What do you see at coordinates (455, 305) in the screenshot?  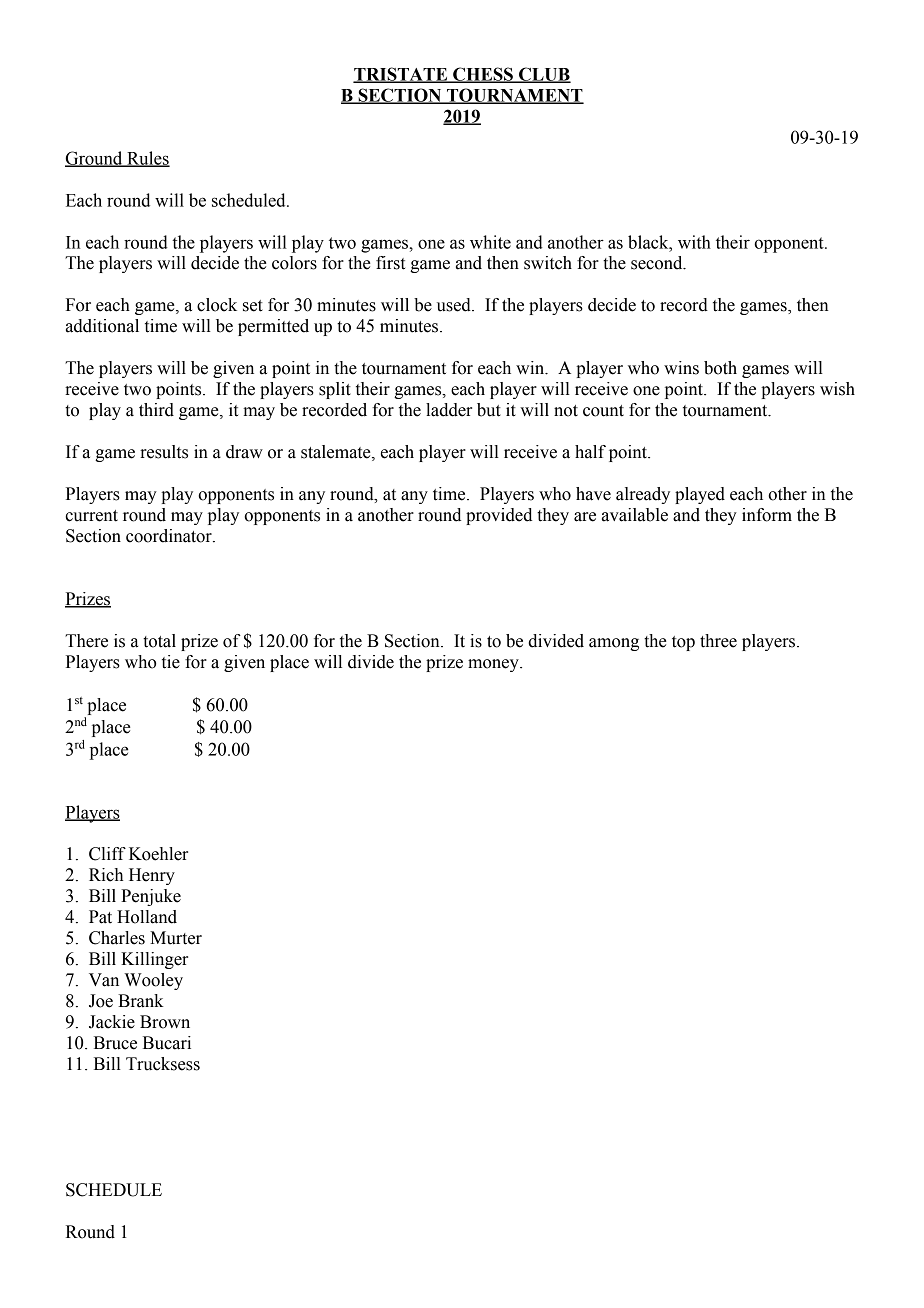 I see `used` at bounding box center [455, 305].
